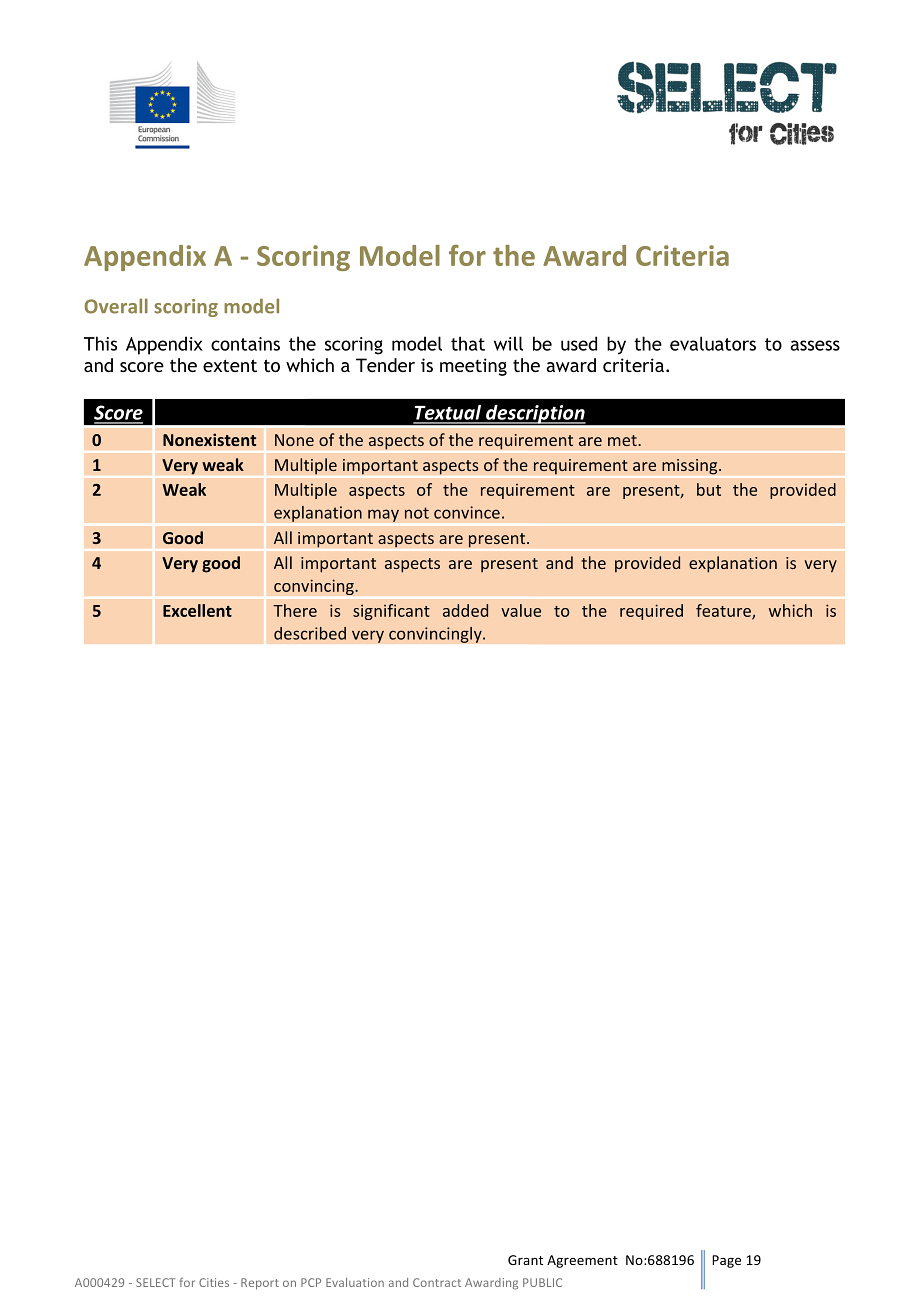 Image resolution: width=924 pixels, height=1308 pixels. Describe the element at coordinates (197, 610) in the screenshot. I see `Excellent` at that location.
